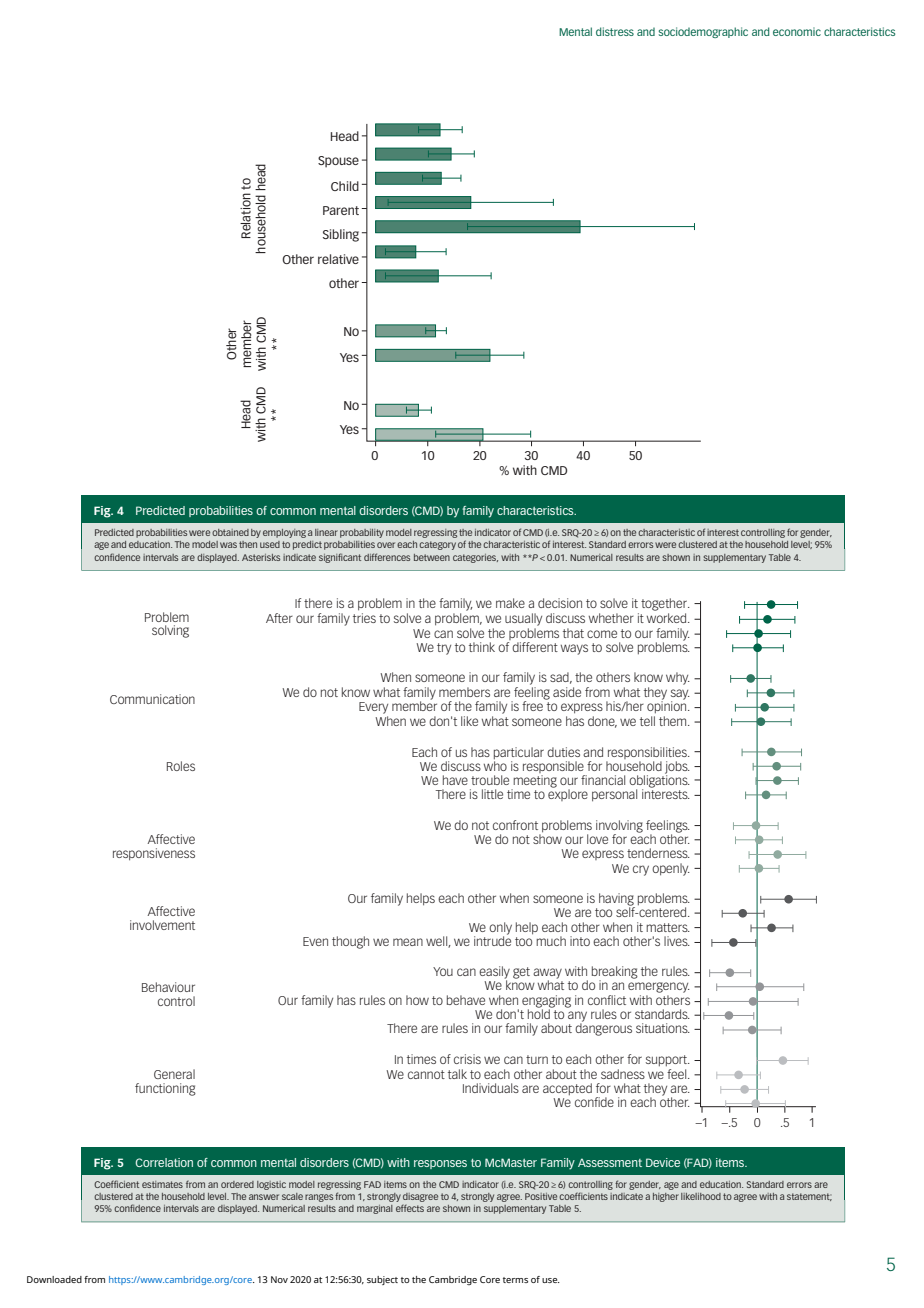  I want to click on Sibling, so click(341, 235).
